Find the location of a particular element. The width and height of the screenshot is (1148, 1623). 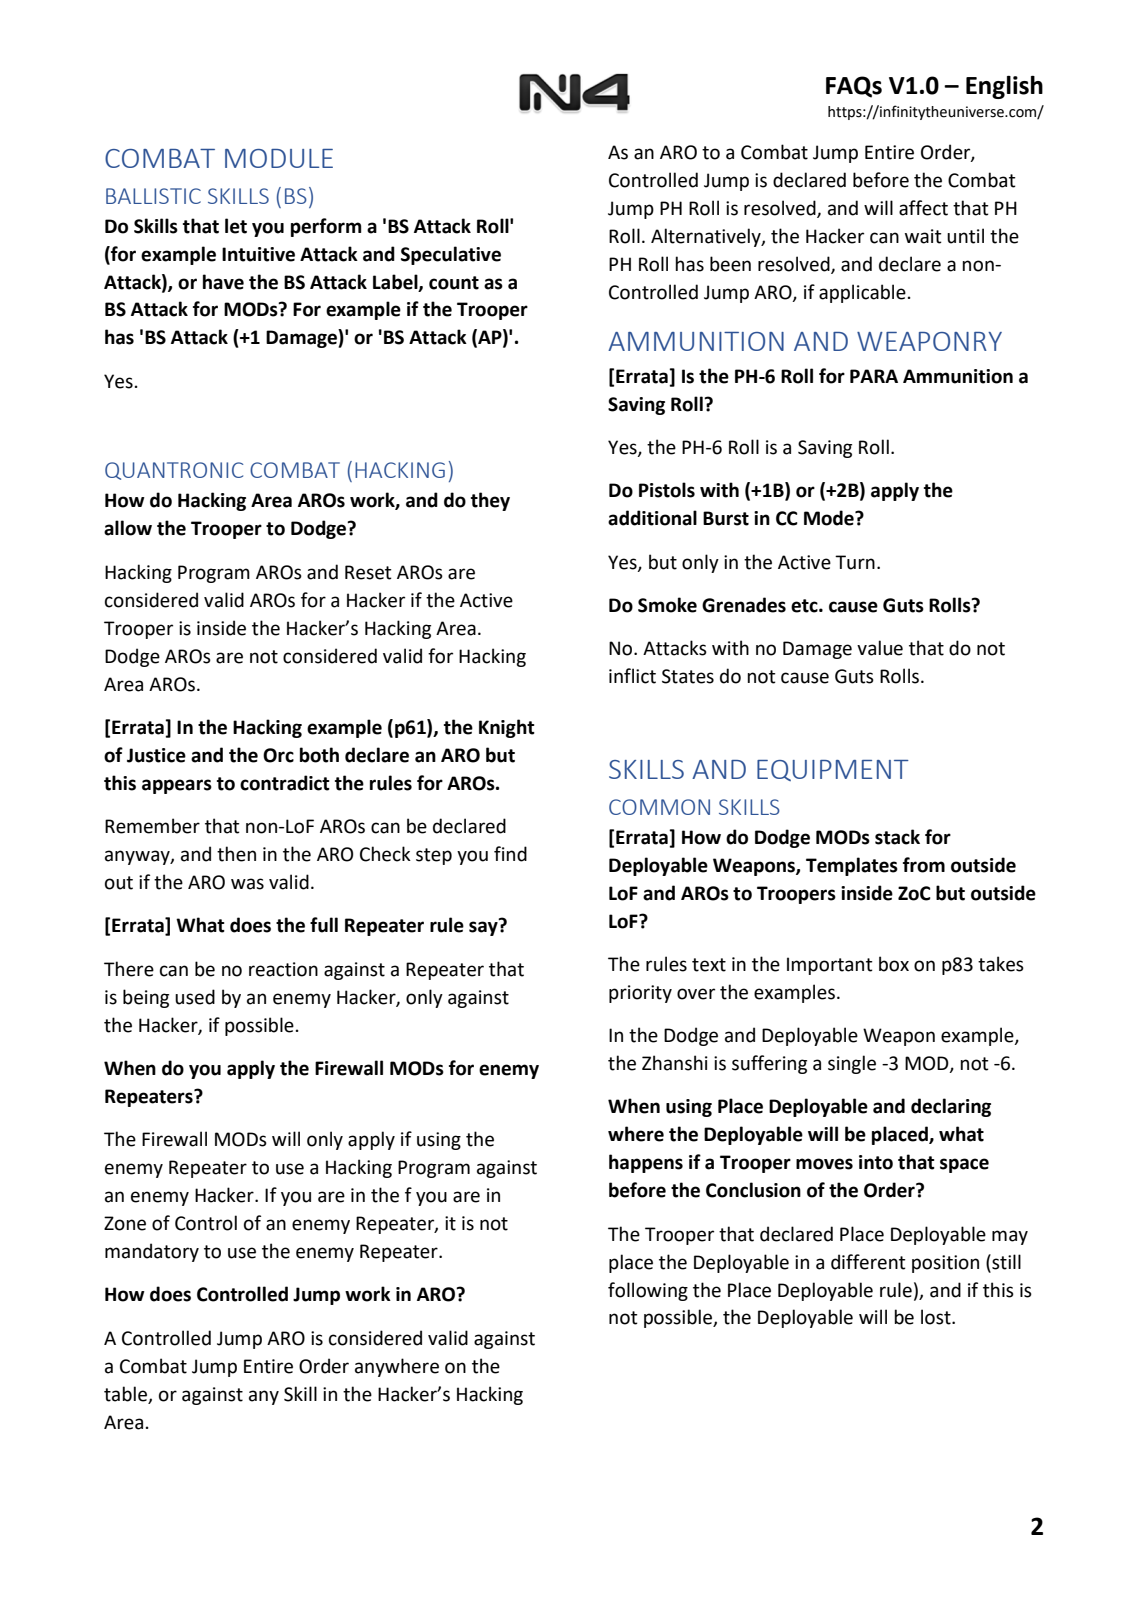

affect is located at coordinates (923, 208).
